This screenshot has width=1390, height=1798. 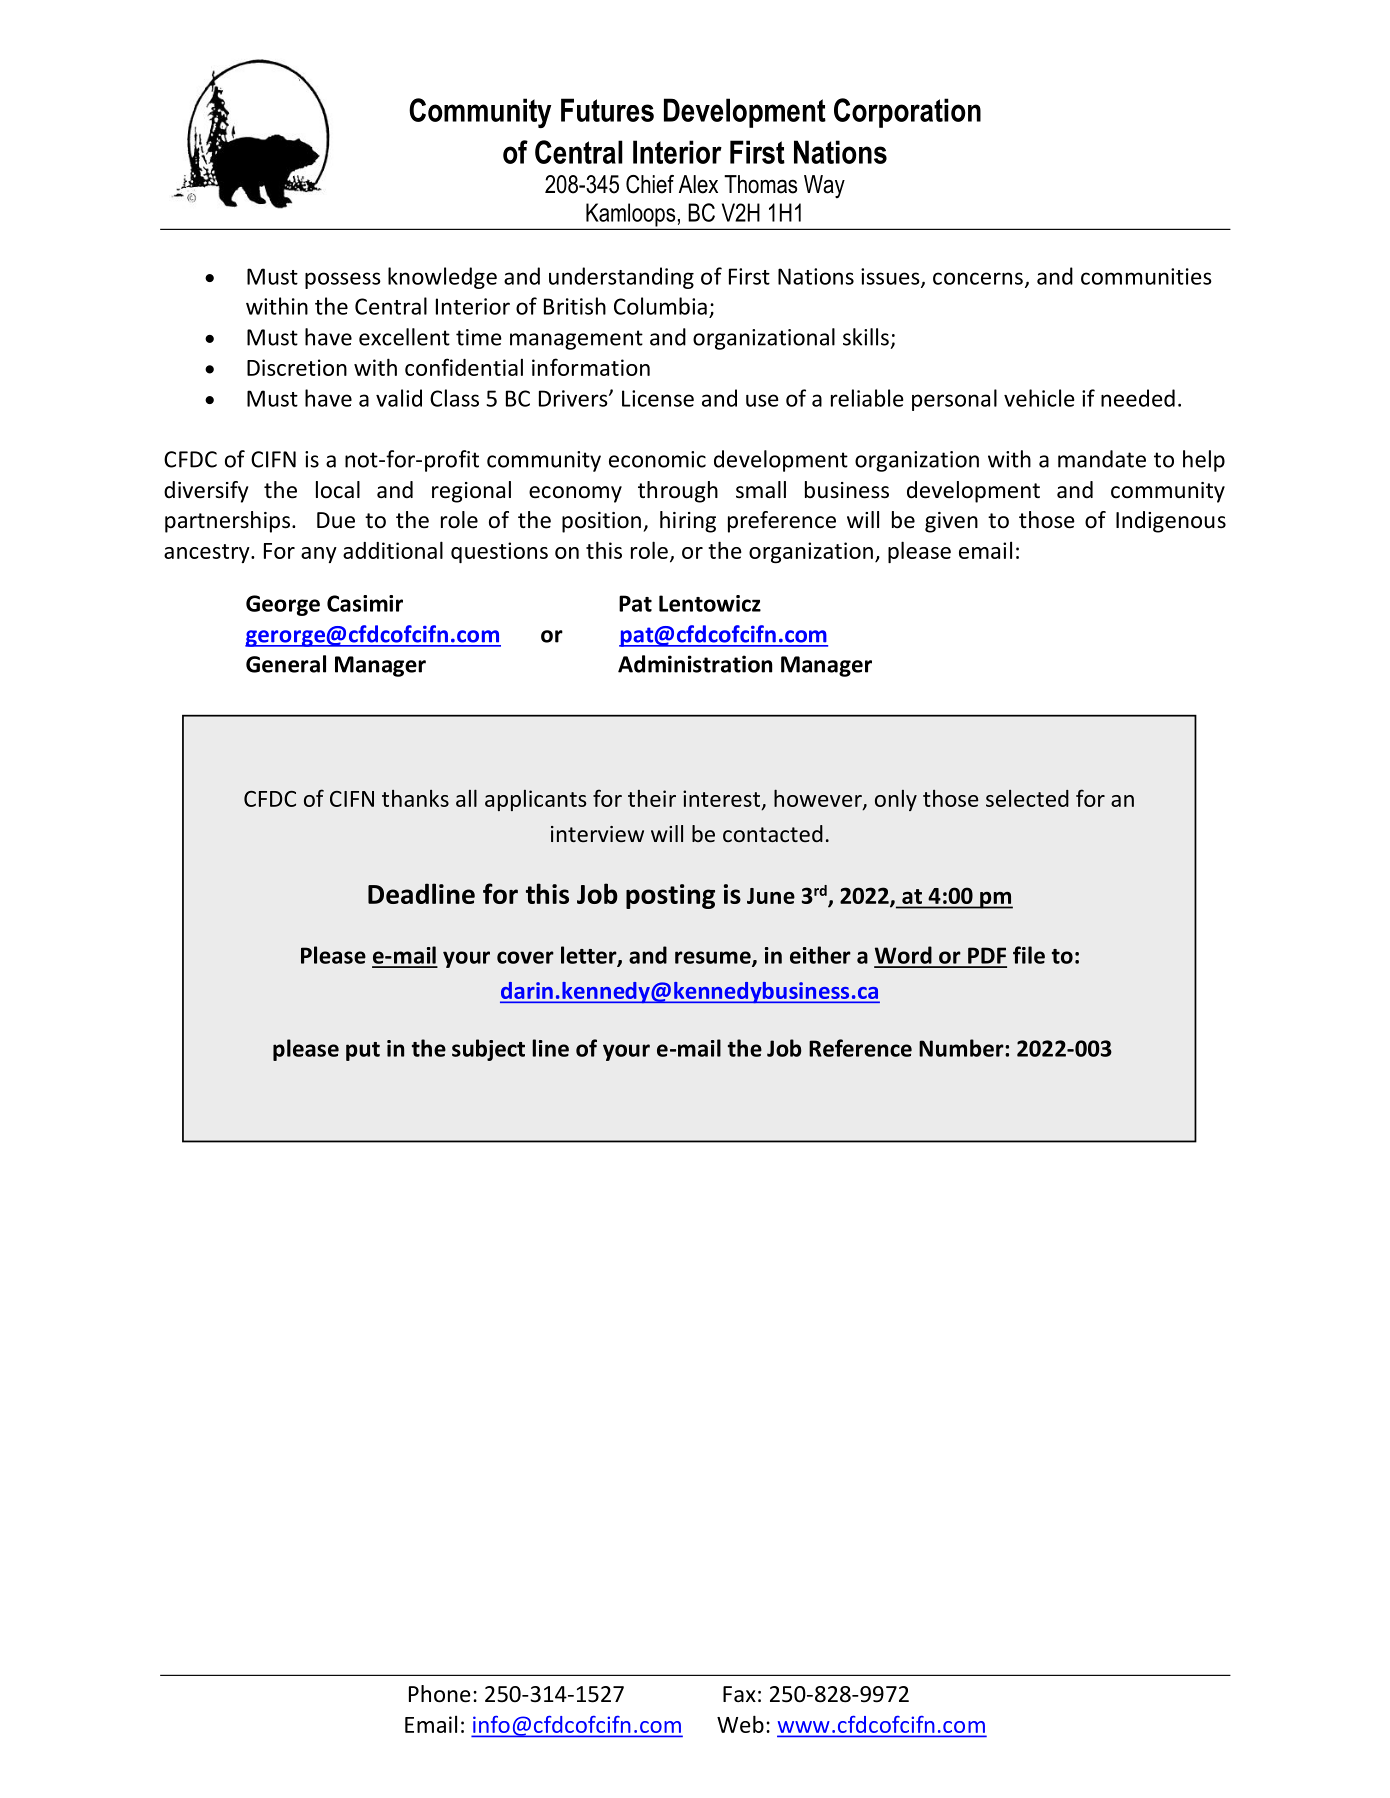 What do you see at coordinates (739, 1694) in the screenshot?
I see `Fax` at bounding box center [739, 1694].
